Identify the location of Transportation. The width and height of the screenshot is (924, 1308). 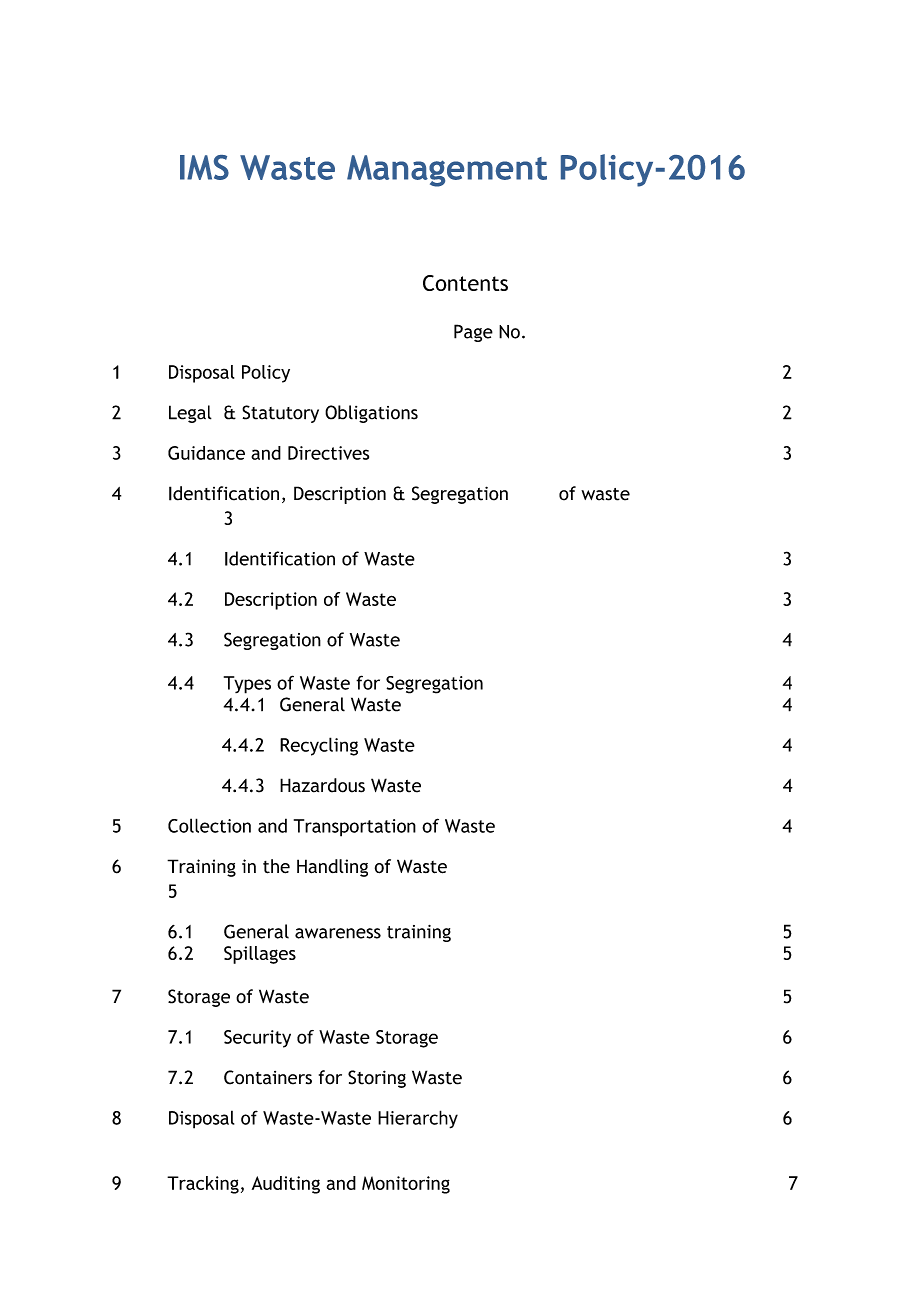
(355, 828).
